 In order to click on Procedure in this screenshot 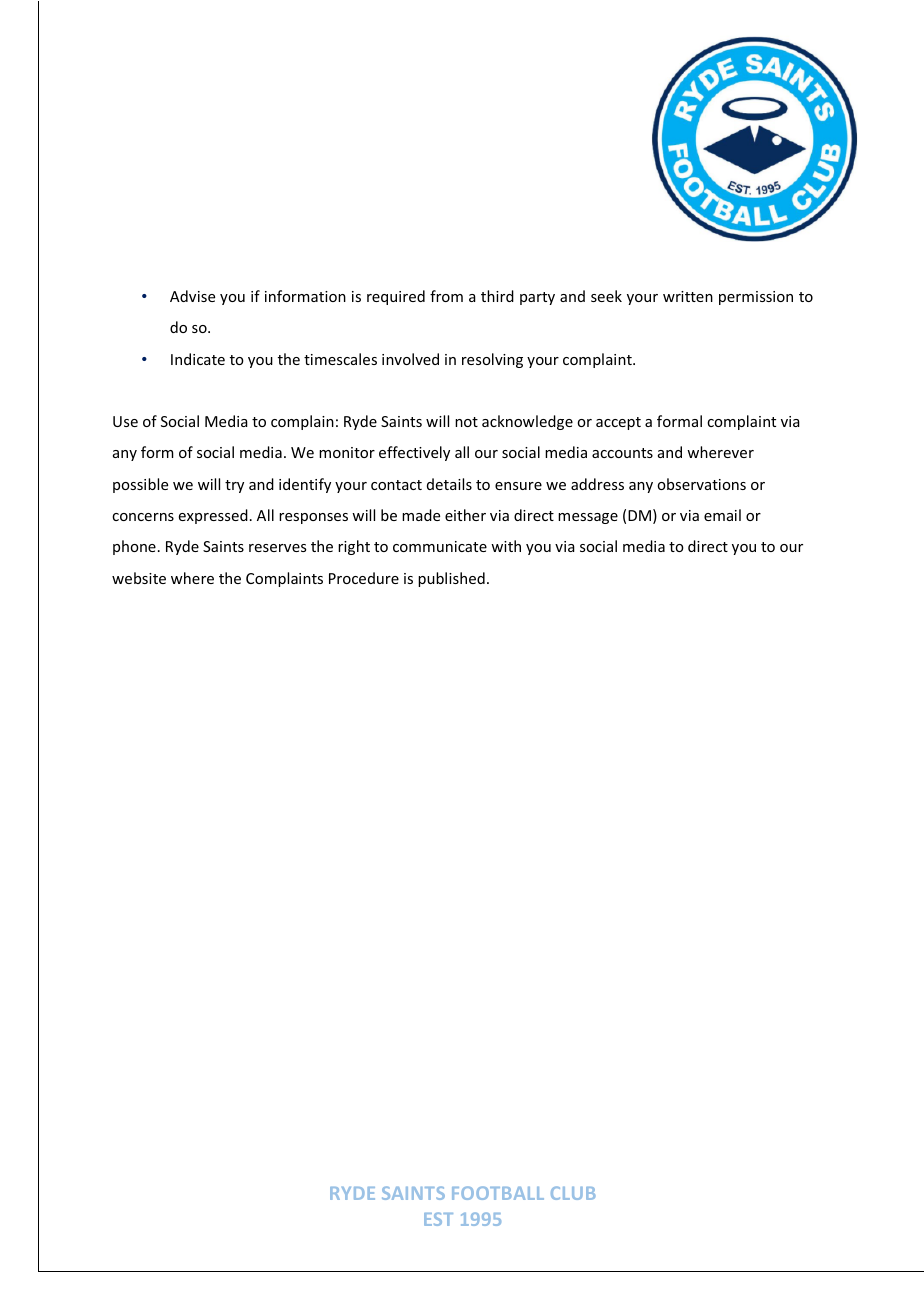, I will do `click(364, 578)`.
